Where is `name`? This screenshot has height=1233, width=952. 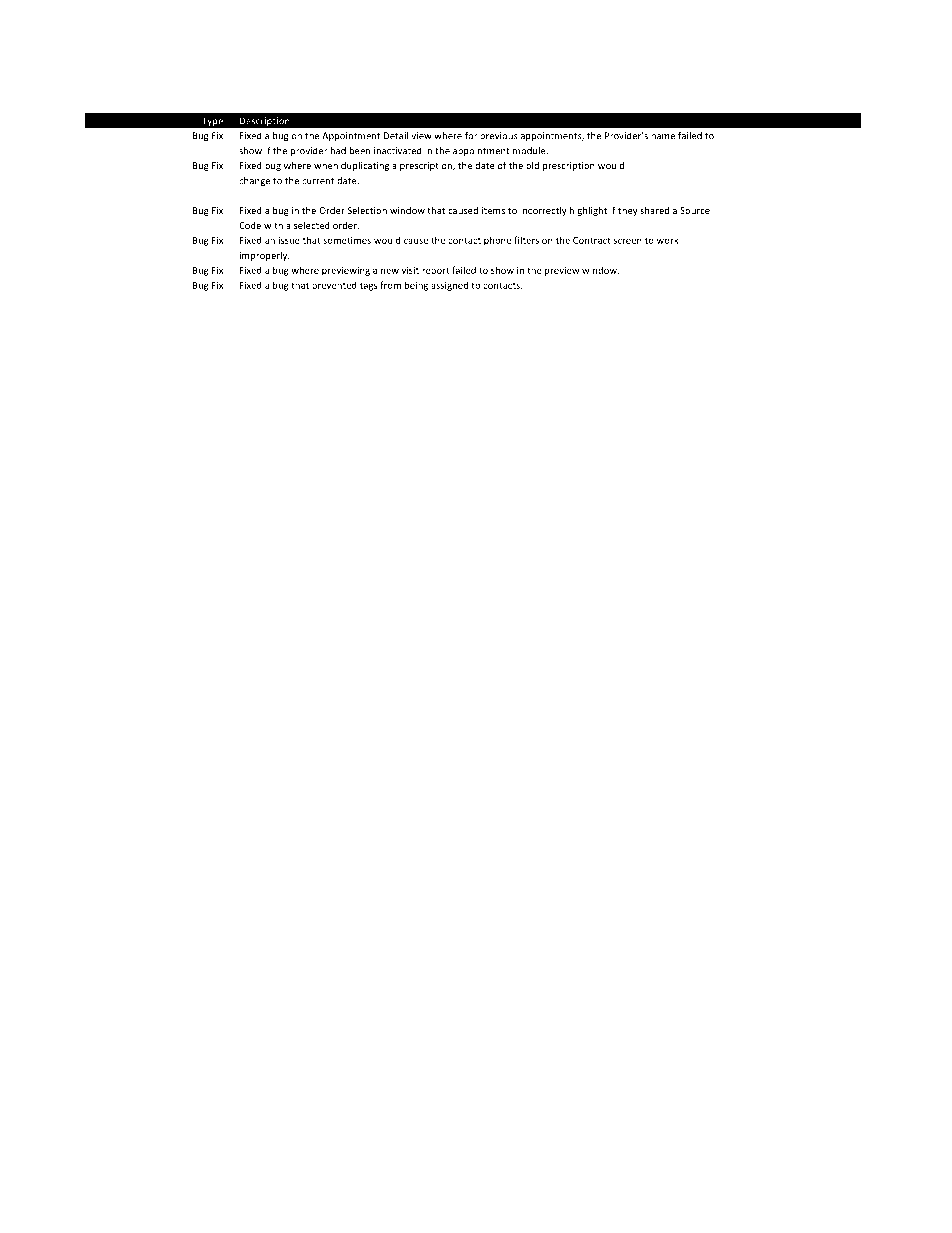
name is located at coordinates (663, 137).
